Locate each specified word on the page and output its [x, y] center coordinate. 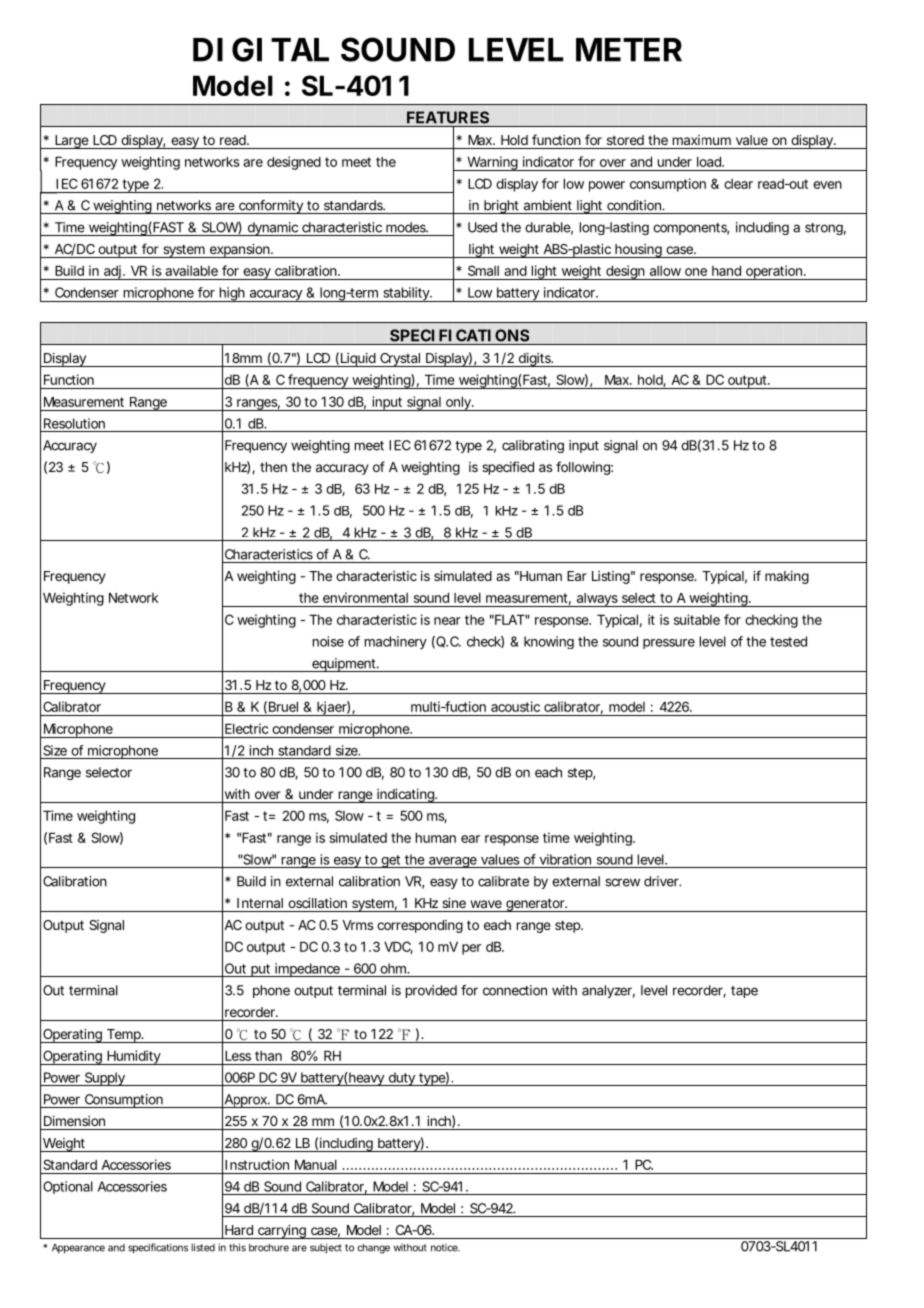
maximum [702, 140]
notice [445, 1248]
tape [744, 992]
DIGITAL [261, 49]
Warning [493, 163]
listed [203, 1247]
